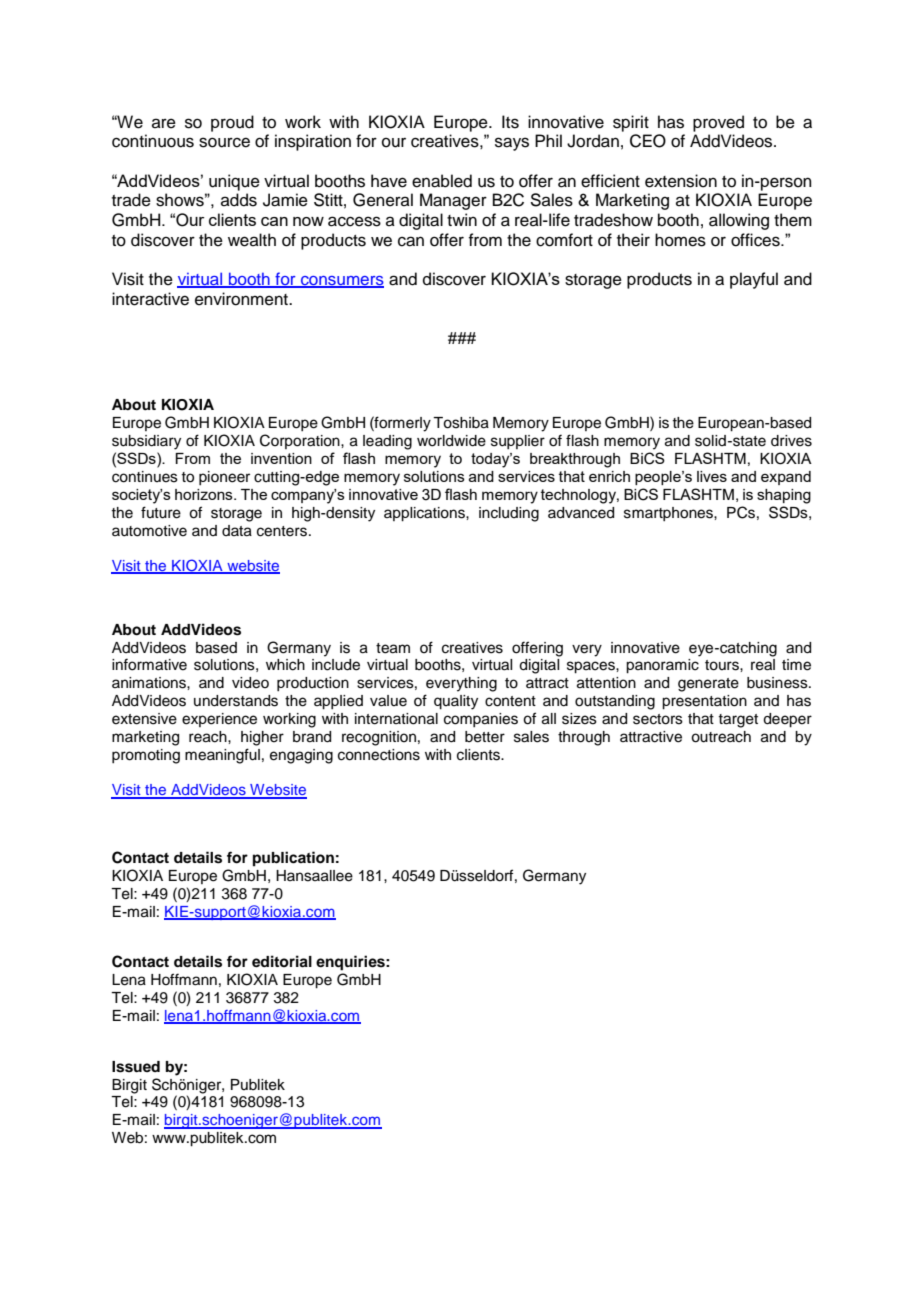 This image has height=1308, width=924. What do you see at coordinates (224, 478) in the image?
I see `pioneer` at bounding box center [224, 478].
